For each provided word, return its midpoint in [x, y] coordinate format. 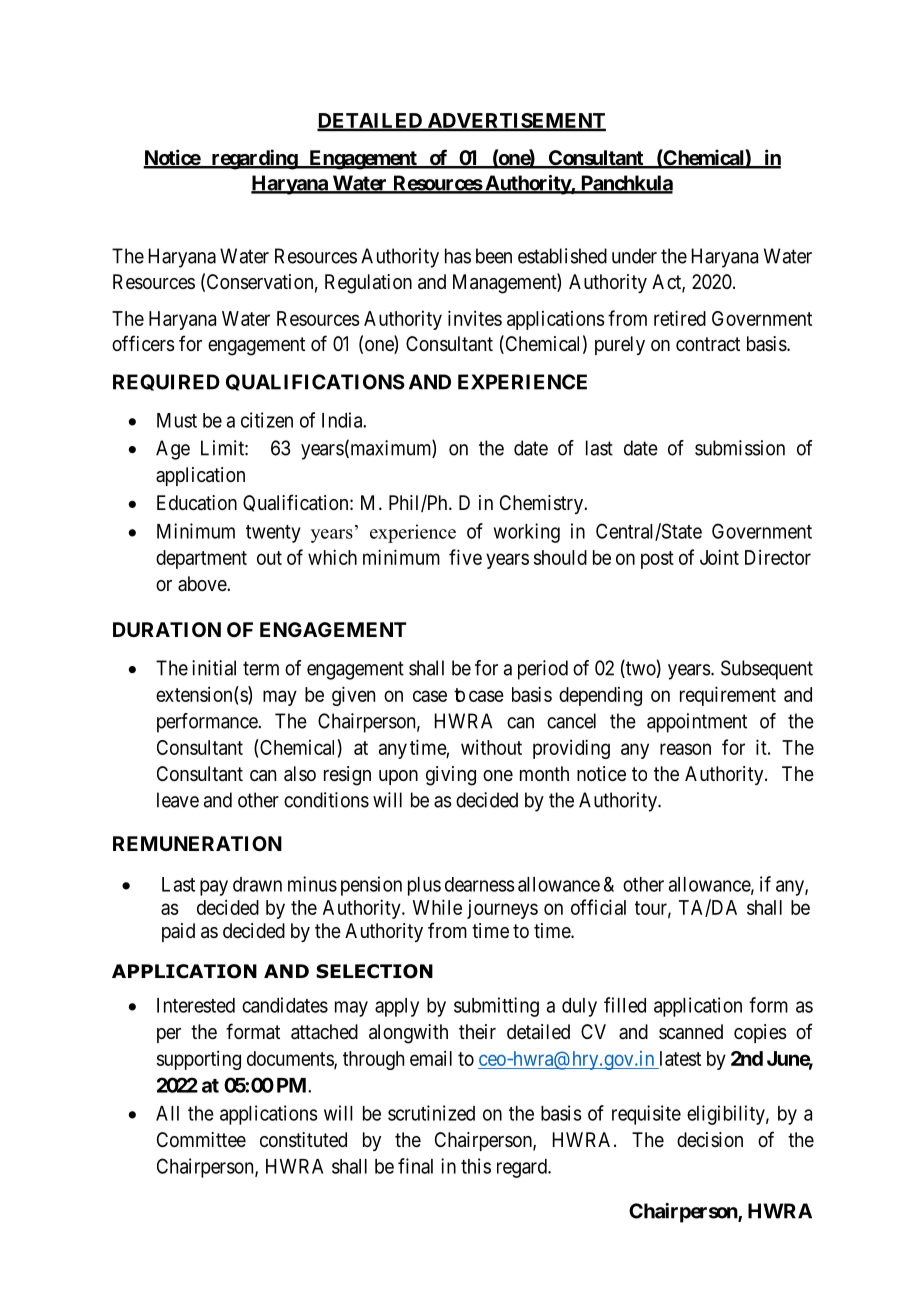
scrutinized [431, 1113]
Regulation [368, 284]
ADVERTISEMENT [515, 122]
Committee [201, 1140]
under [634, 256]
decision [710, 1139]
